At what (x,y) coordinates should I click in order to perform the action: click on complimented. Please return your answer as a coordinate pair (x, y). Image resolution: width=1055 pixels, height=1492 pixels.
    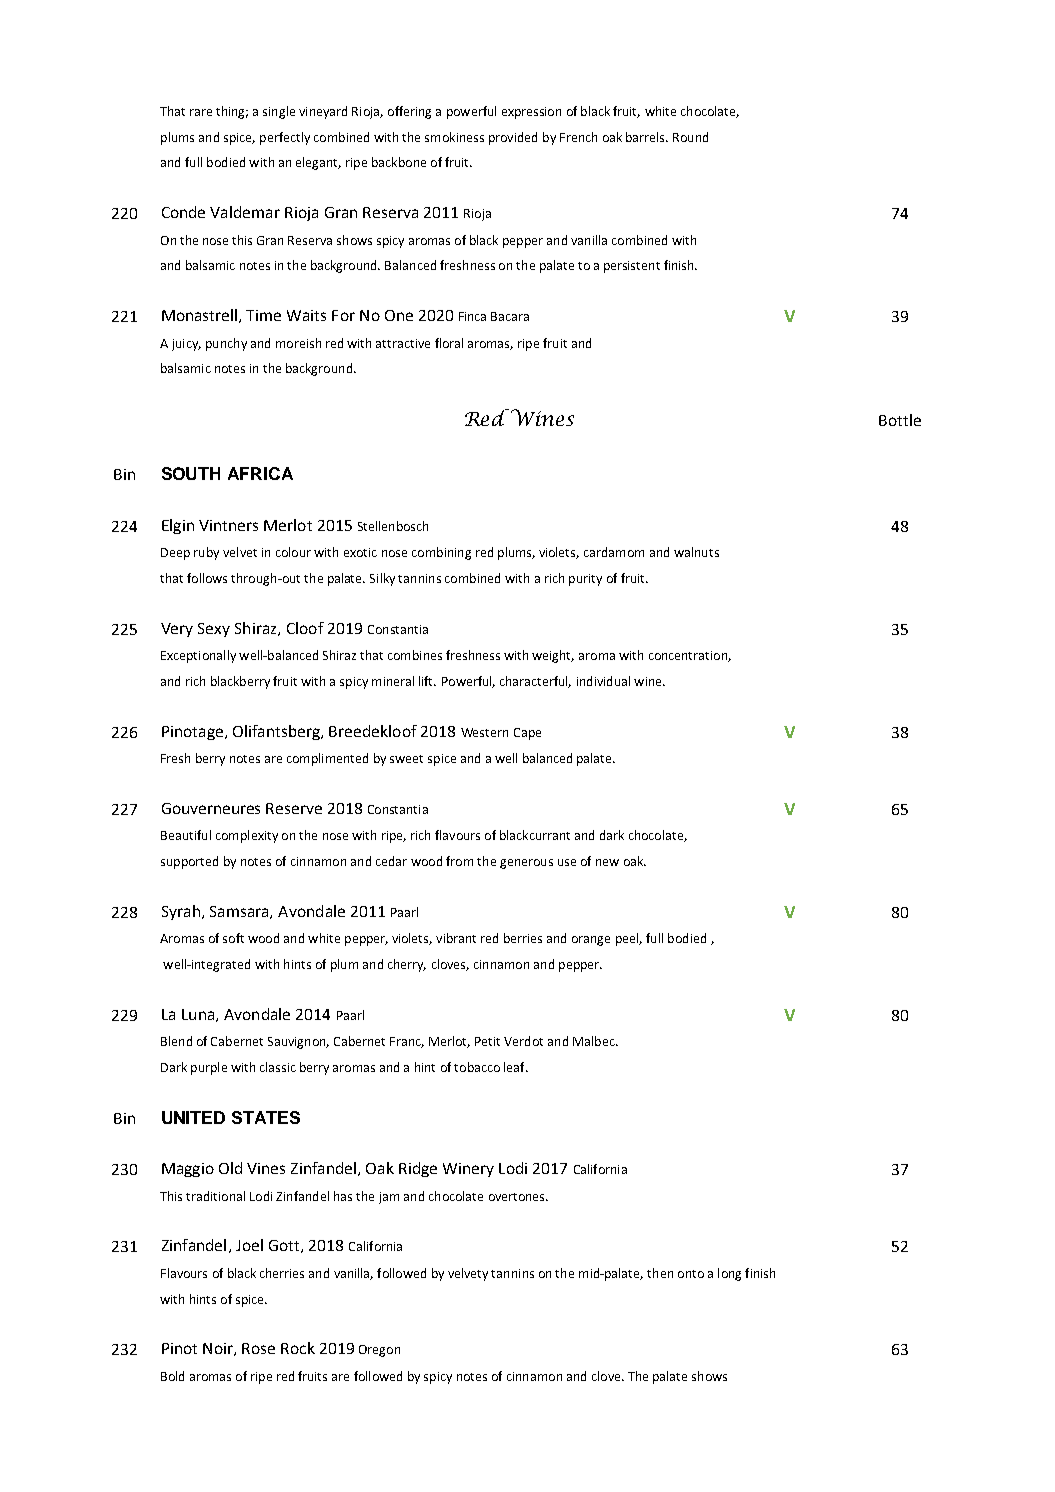
    Looking at the image, I should click on (327, 759).
